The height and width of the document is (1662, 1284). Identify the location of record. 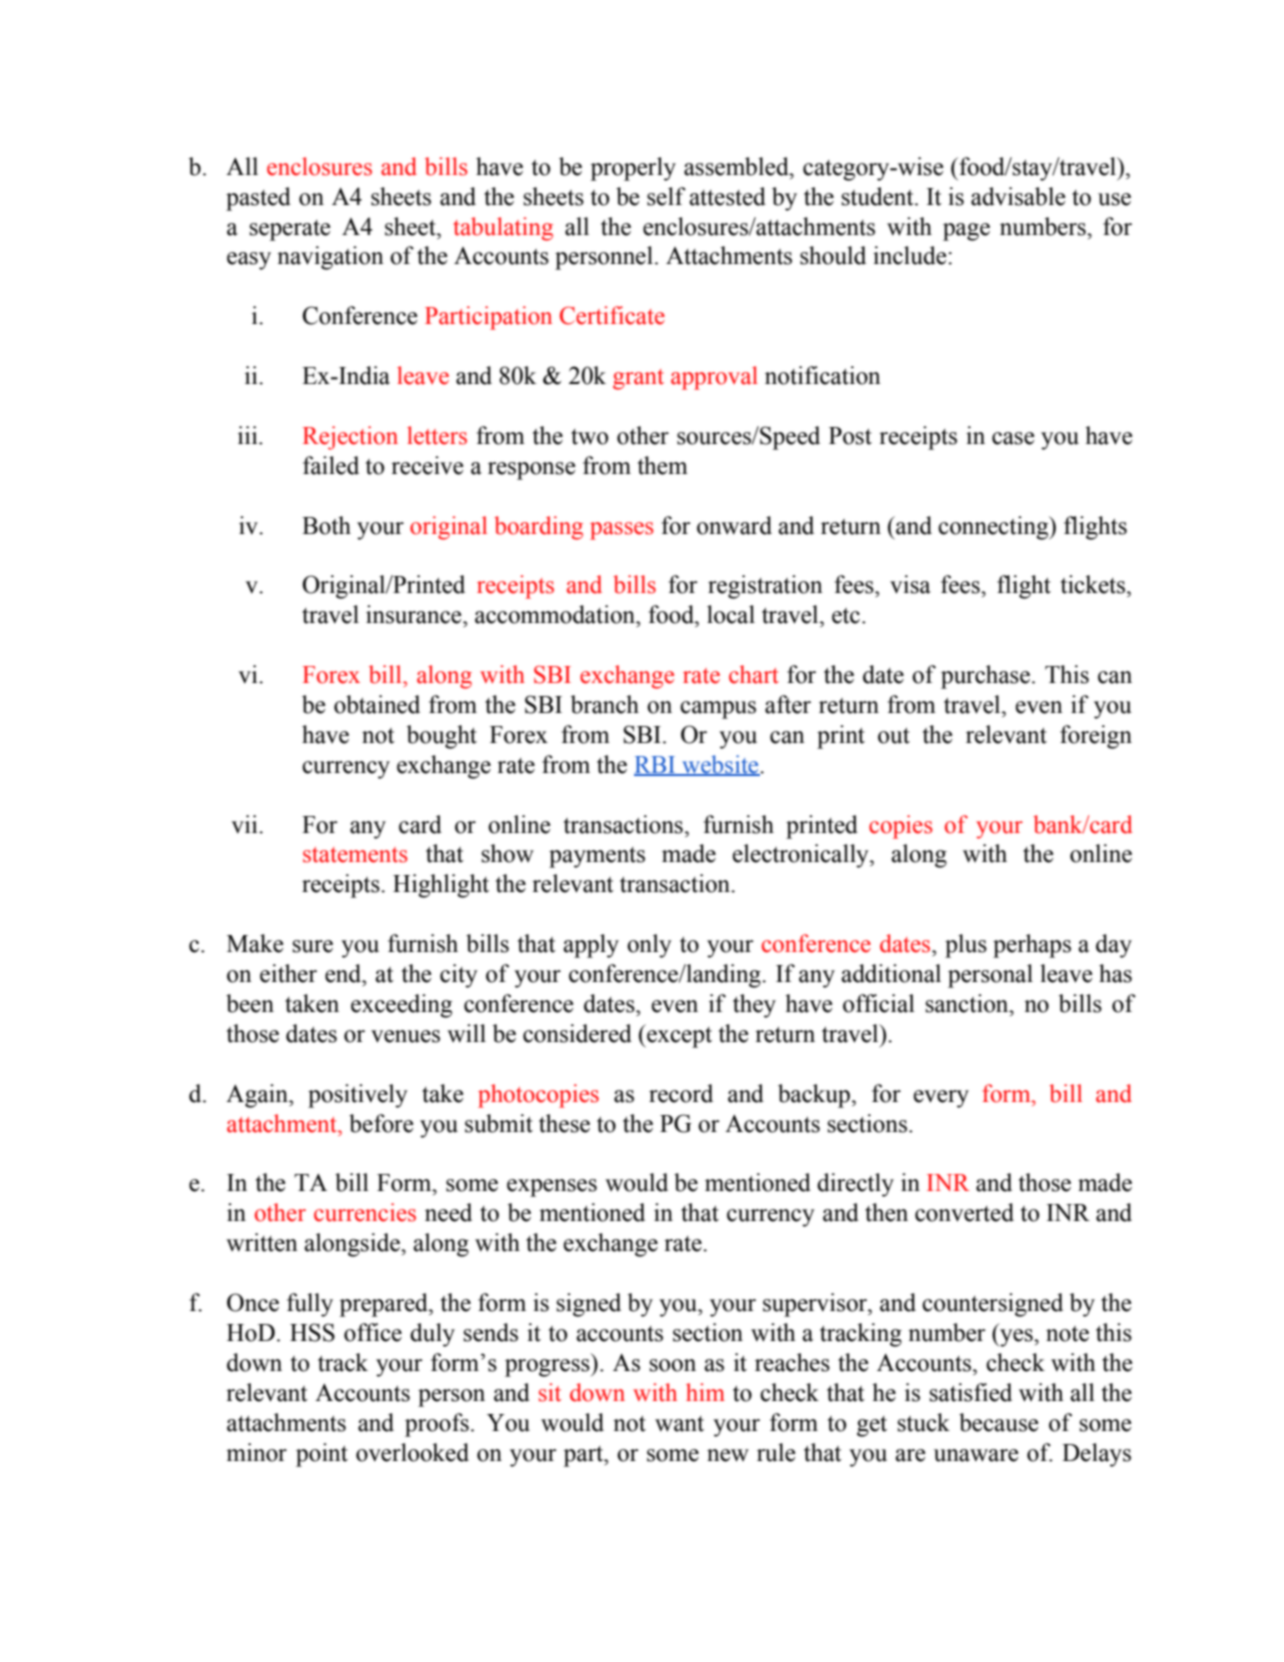
(681, 1093).
